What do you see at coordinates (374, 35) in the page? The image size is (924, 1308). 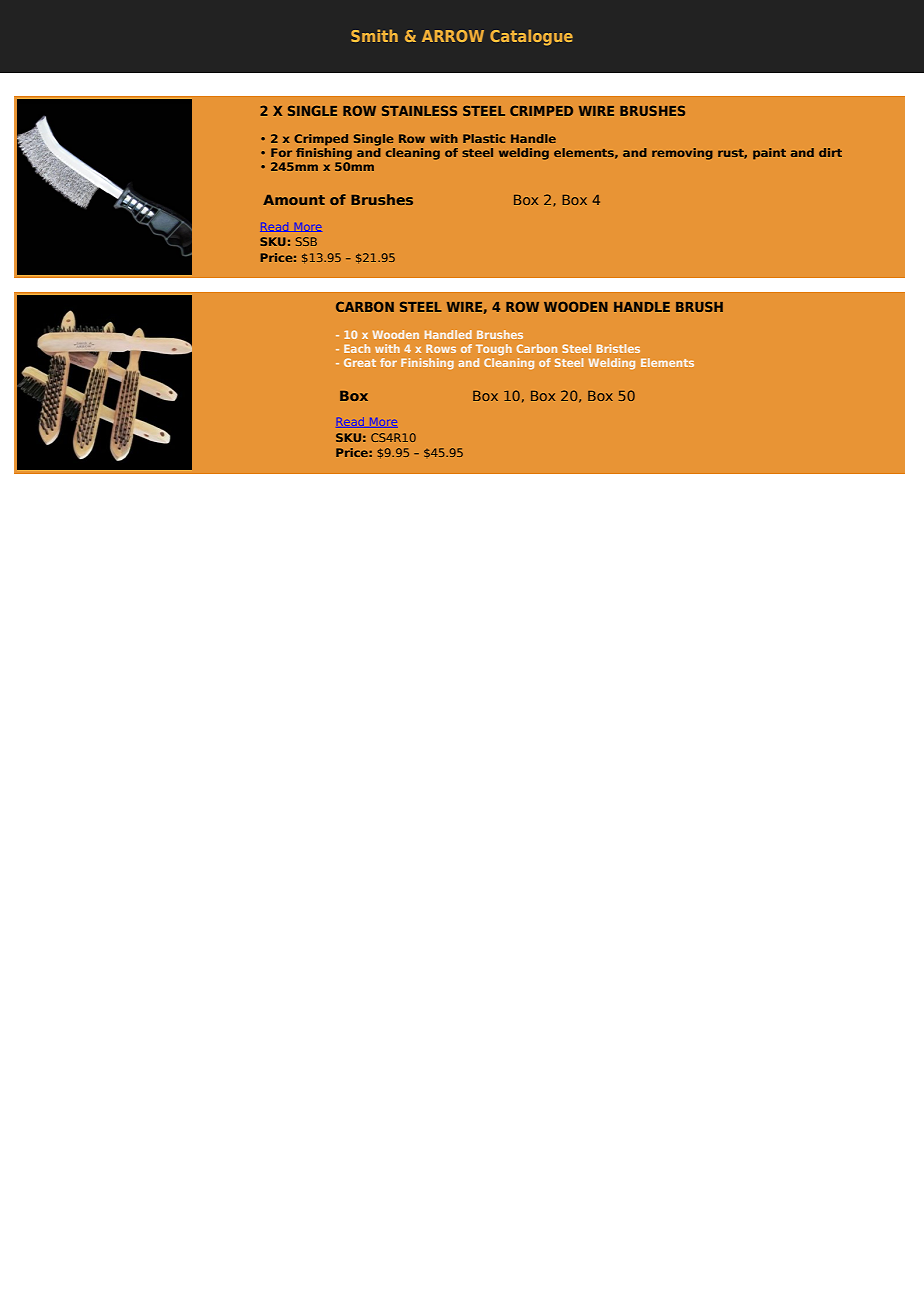 I see `Smith` at bounding box center [374, 35].
